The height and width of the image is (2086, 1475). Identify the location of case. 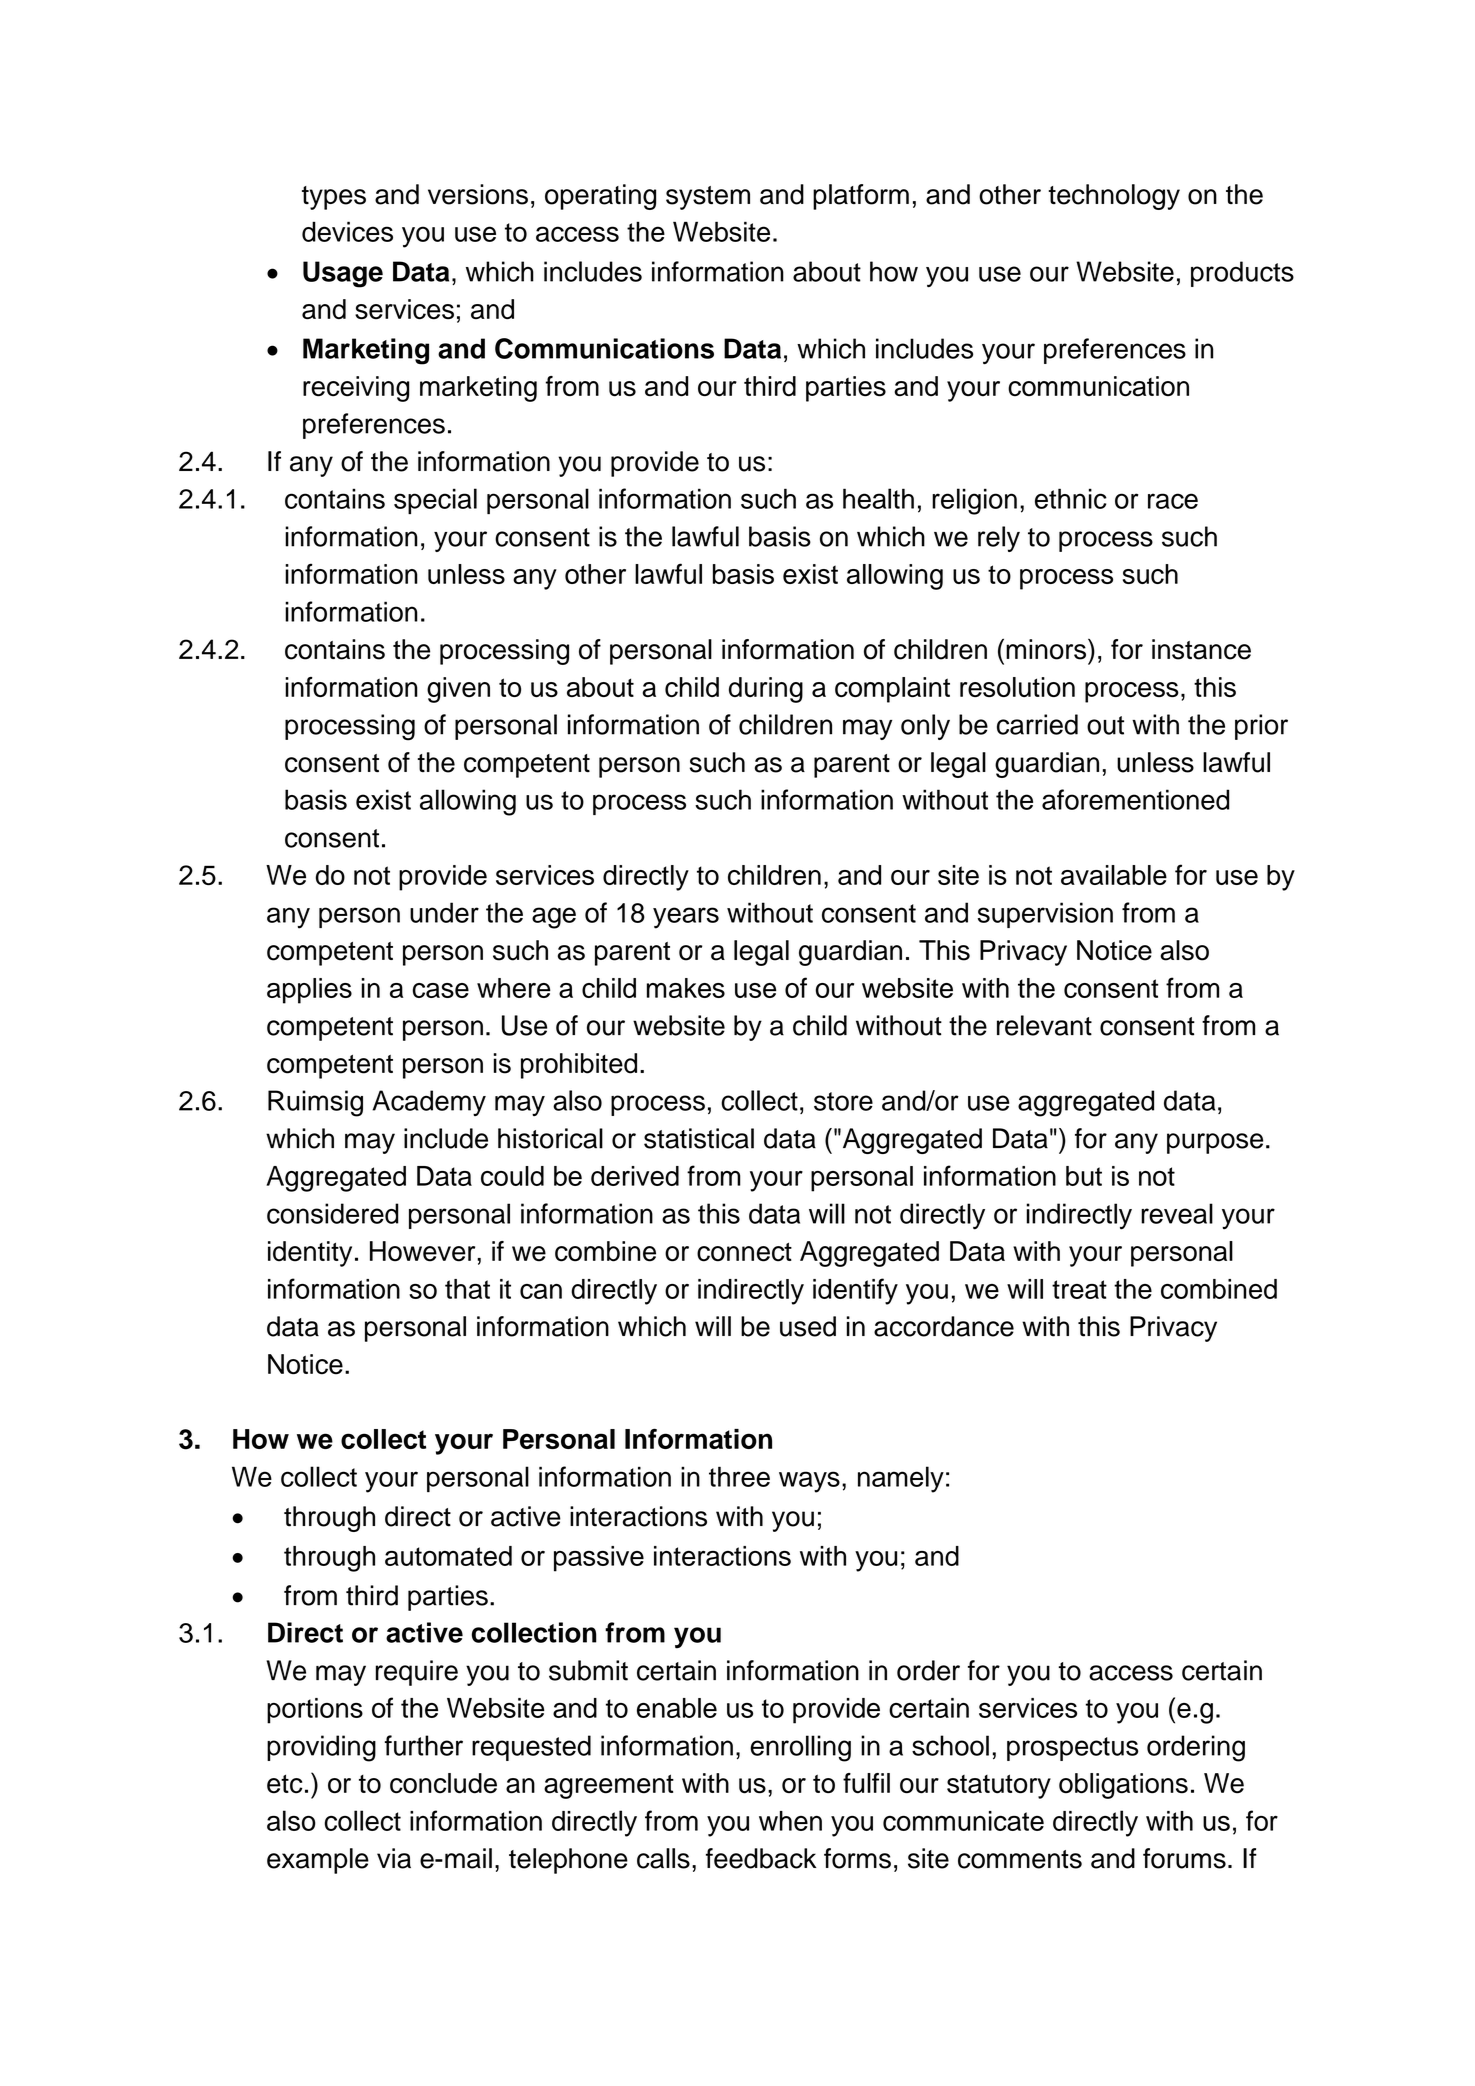
(441, 990).
